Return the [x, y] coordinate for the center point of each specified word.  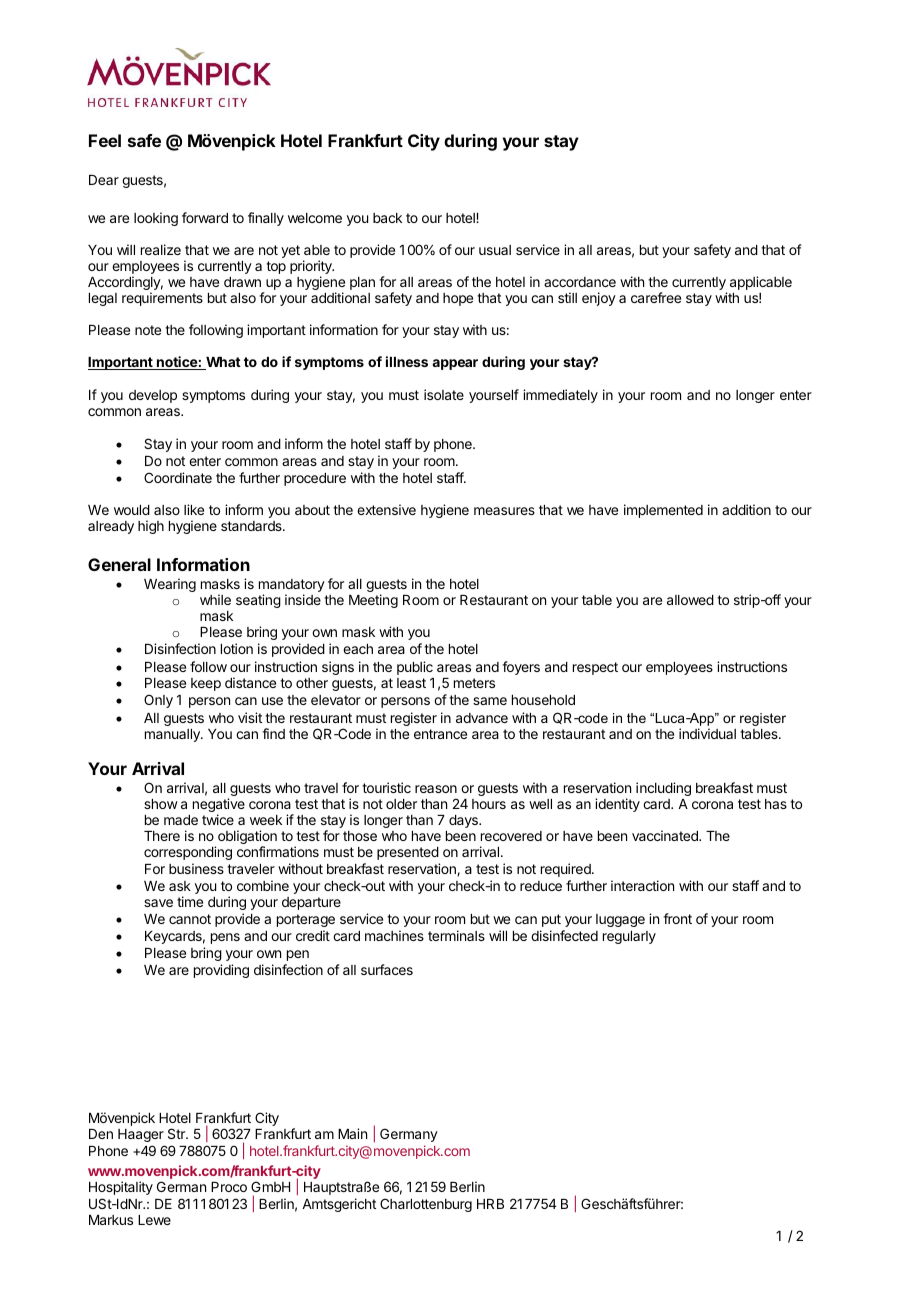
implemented [663, 511]
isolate [444, 394]
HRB [490, 1204]
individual [707, 733]
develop [153, 396]
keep [206, 684]
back [387, 218]
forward [205, 217]
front [677, 918]
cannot [190, 919]
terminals [456, 935]
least [411, 683]
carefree [656, 297]
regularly [629, 937]
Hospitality [121, 1188]
